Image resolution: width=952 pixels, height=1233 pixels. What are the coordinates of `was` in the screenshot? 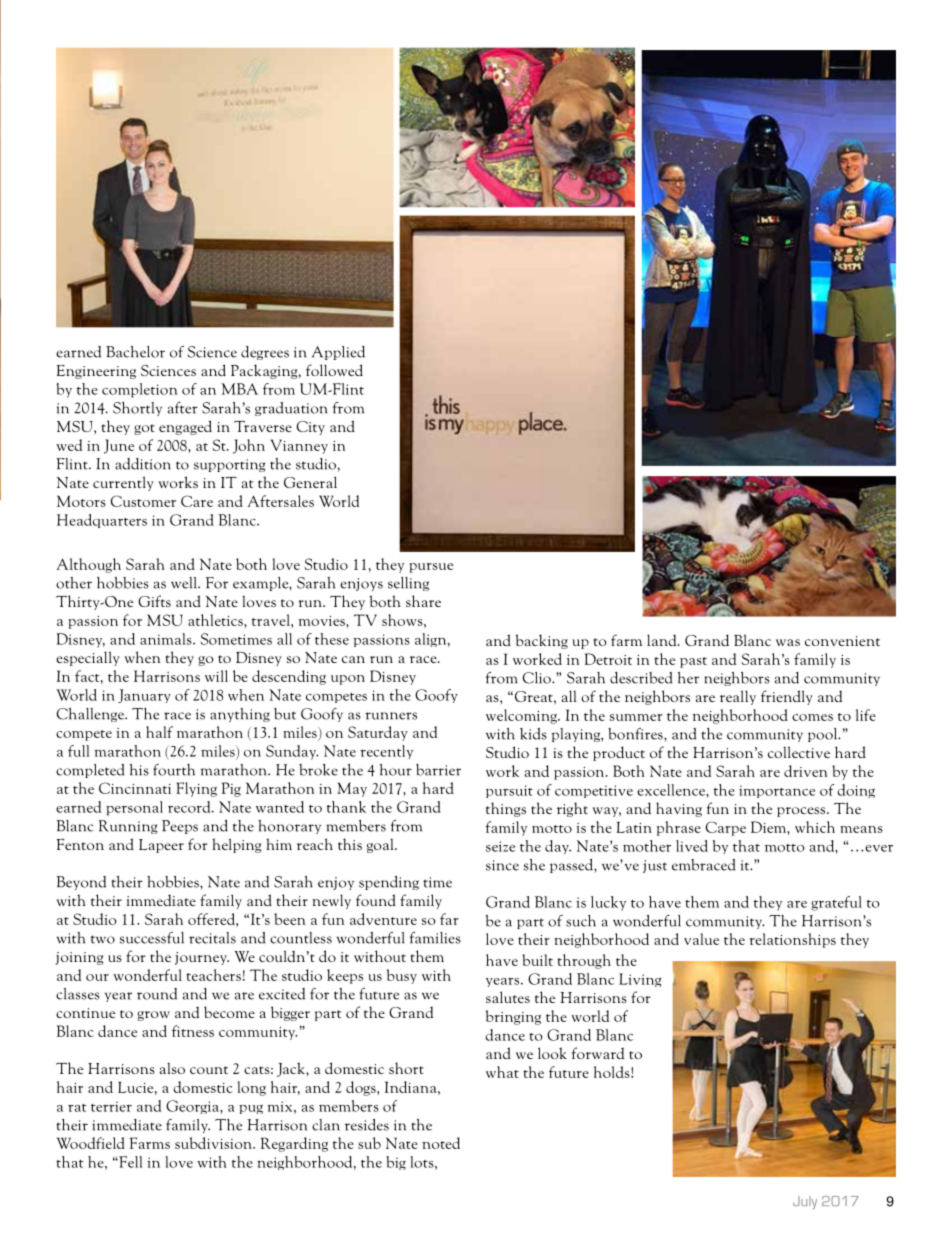 It's located at (788, 642).
